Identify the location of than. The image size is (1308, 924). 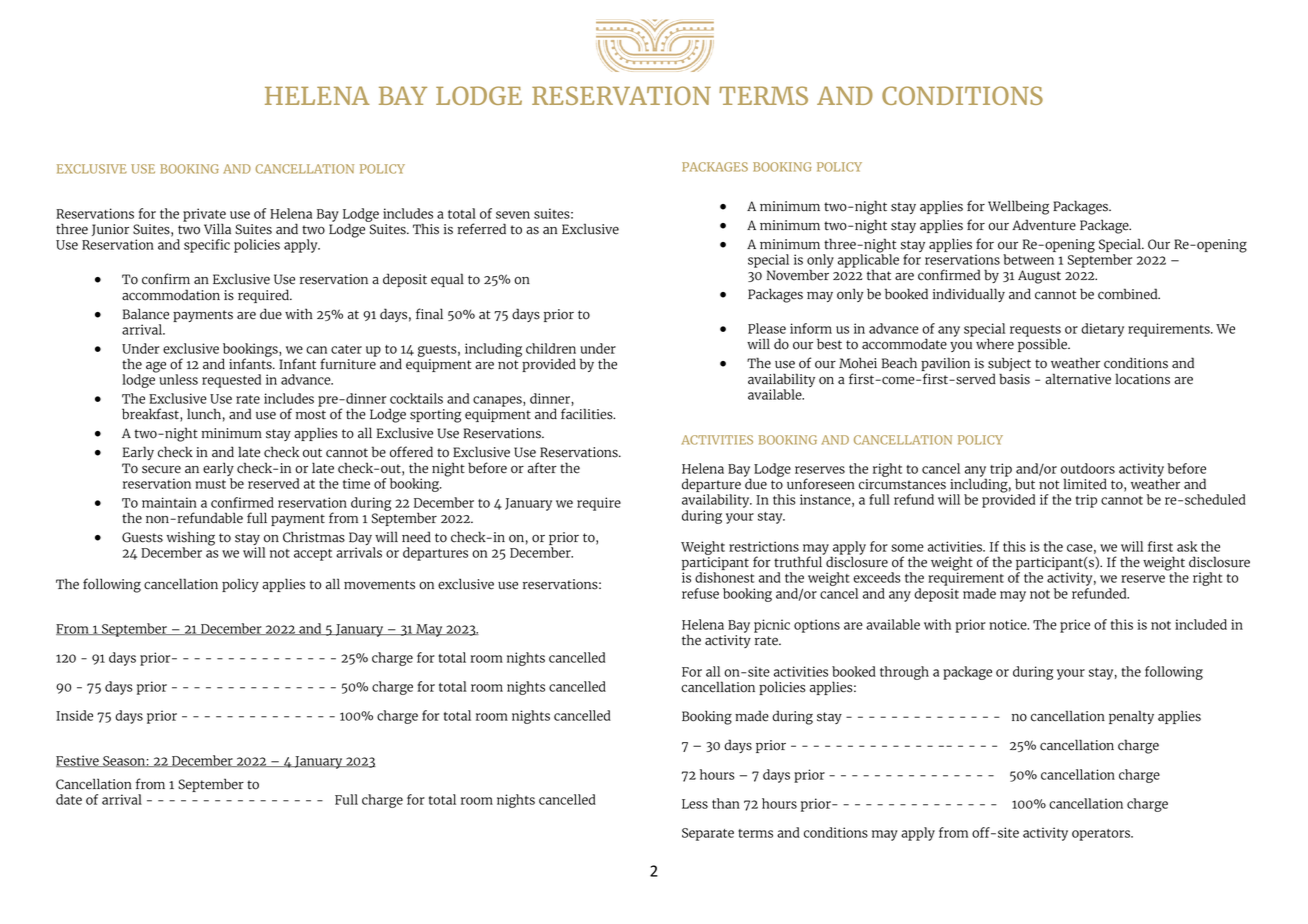
(726, 803).
